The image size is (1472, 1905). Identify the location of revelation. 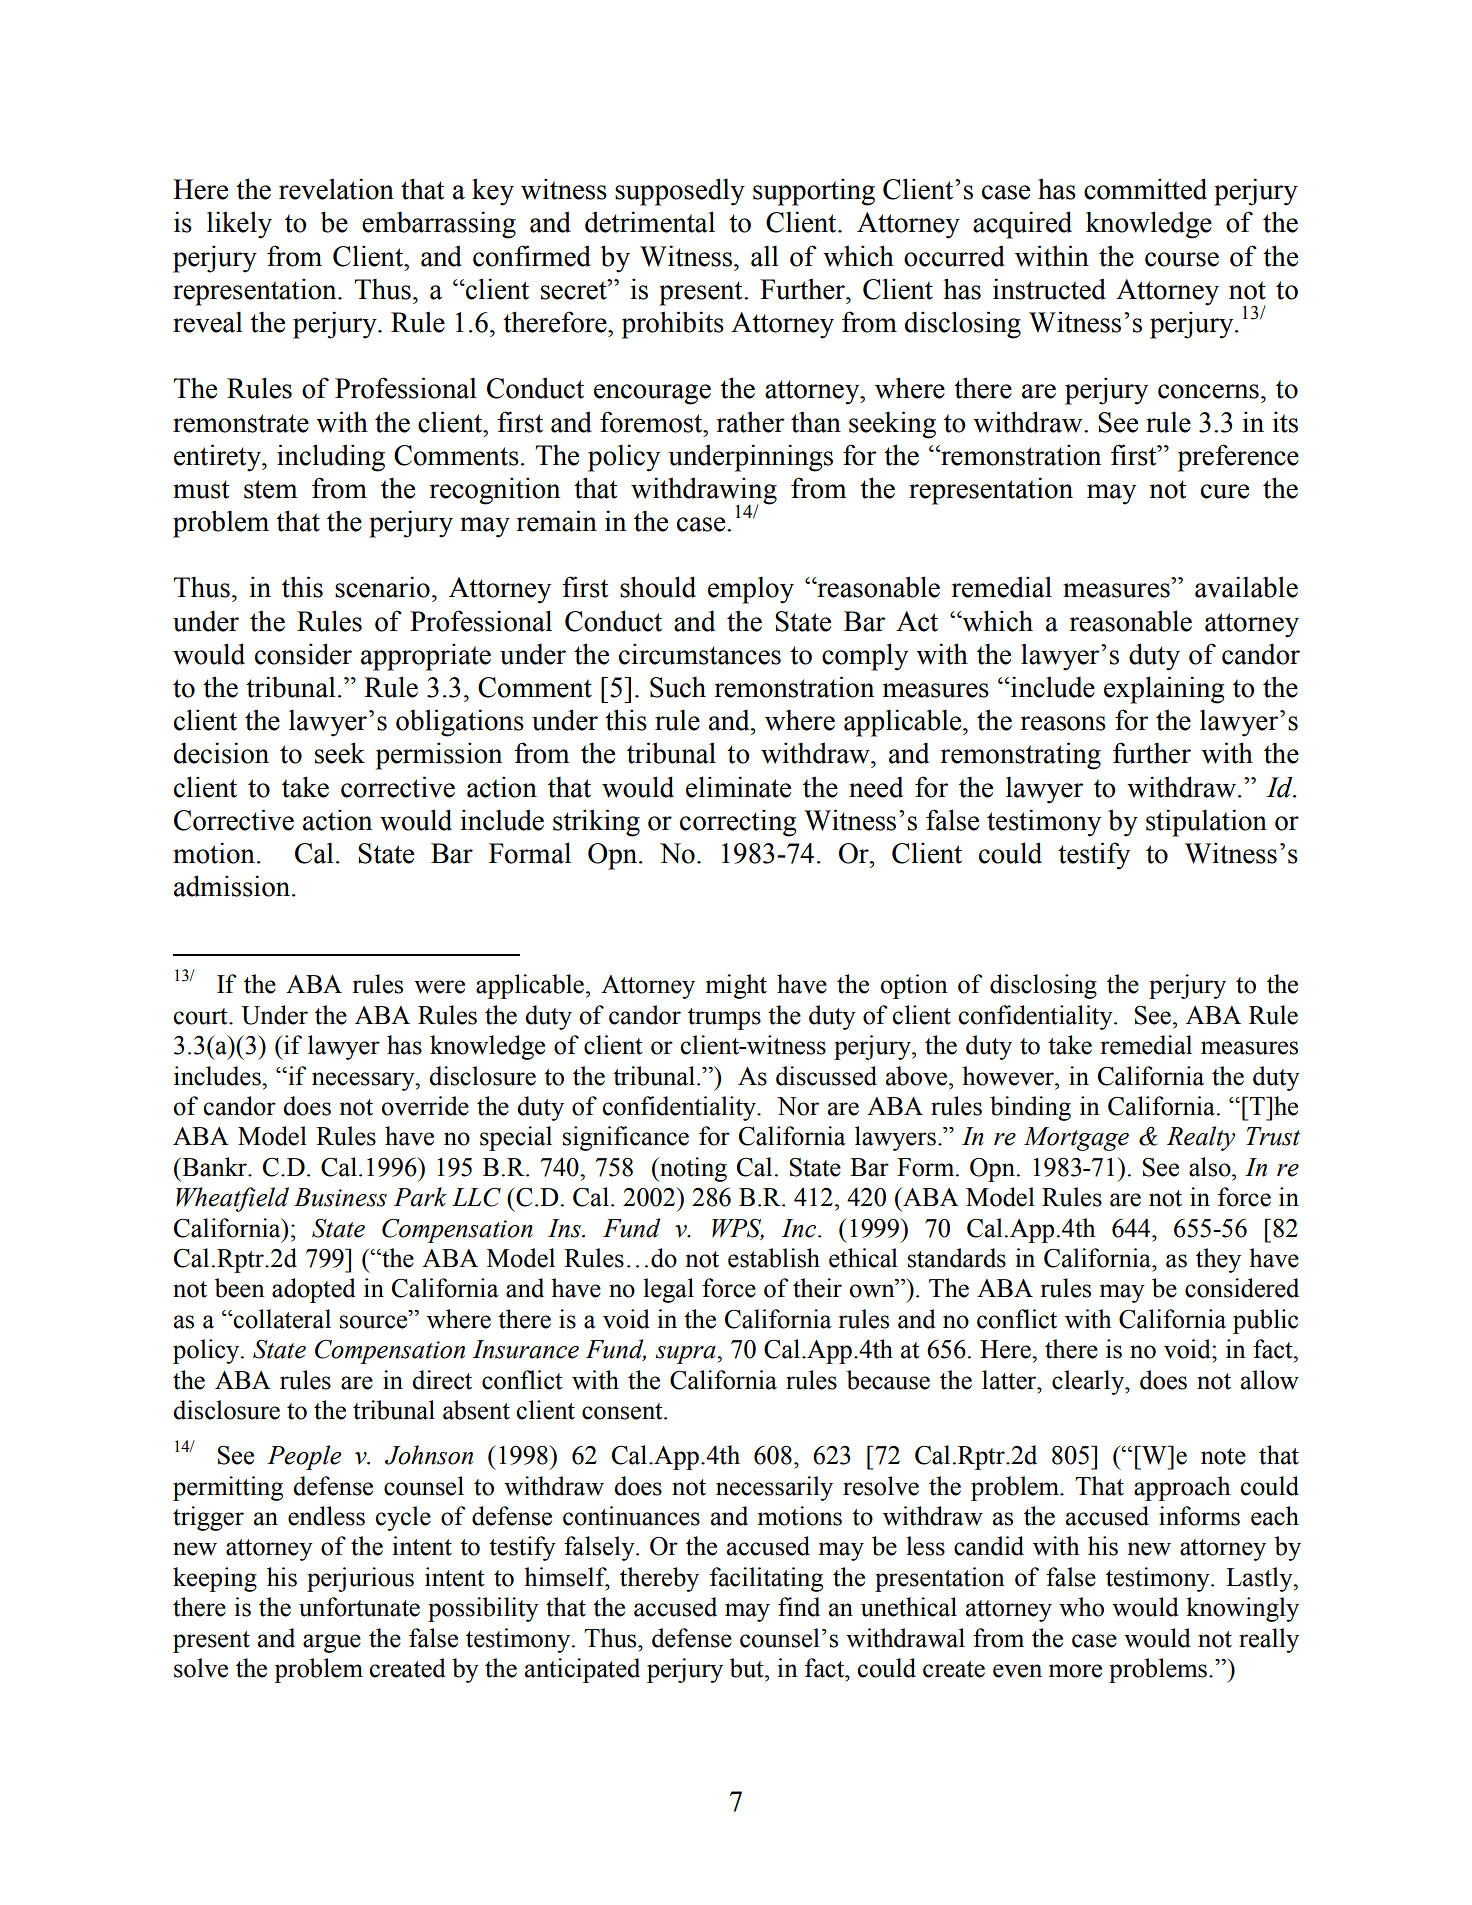
(336, 189).
